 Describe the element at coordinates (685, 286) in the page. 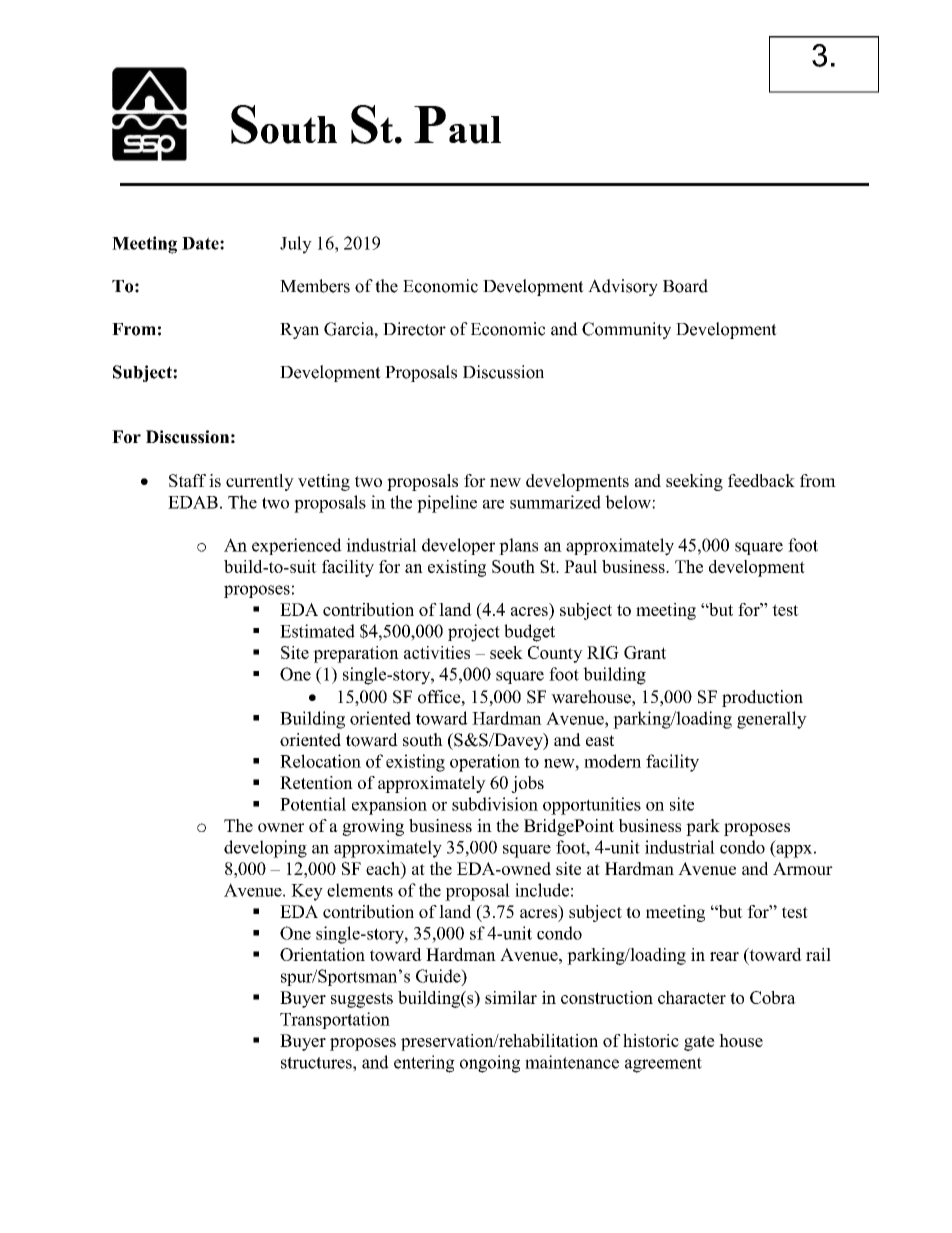

I see `Board` at that location.
